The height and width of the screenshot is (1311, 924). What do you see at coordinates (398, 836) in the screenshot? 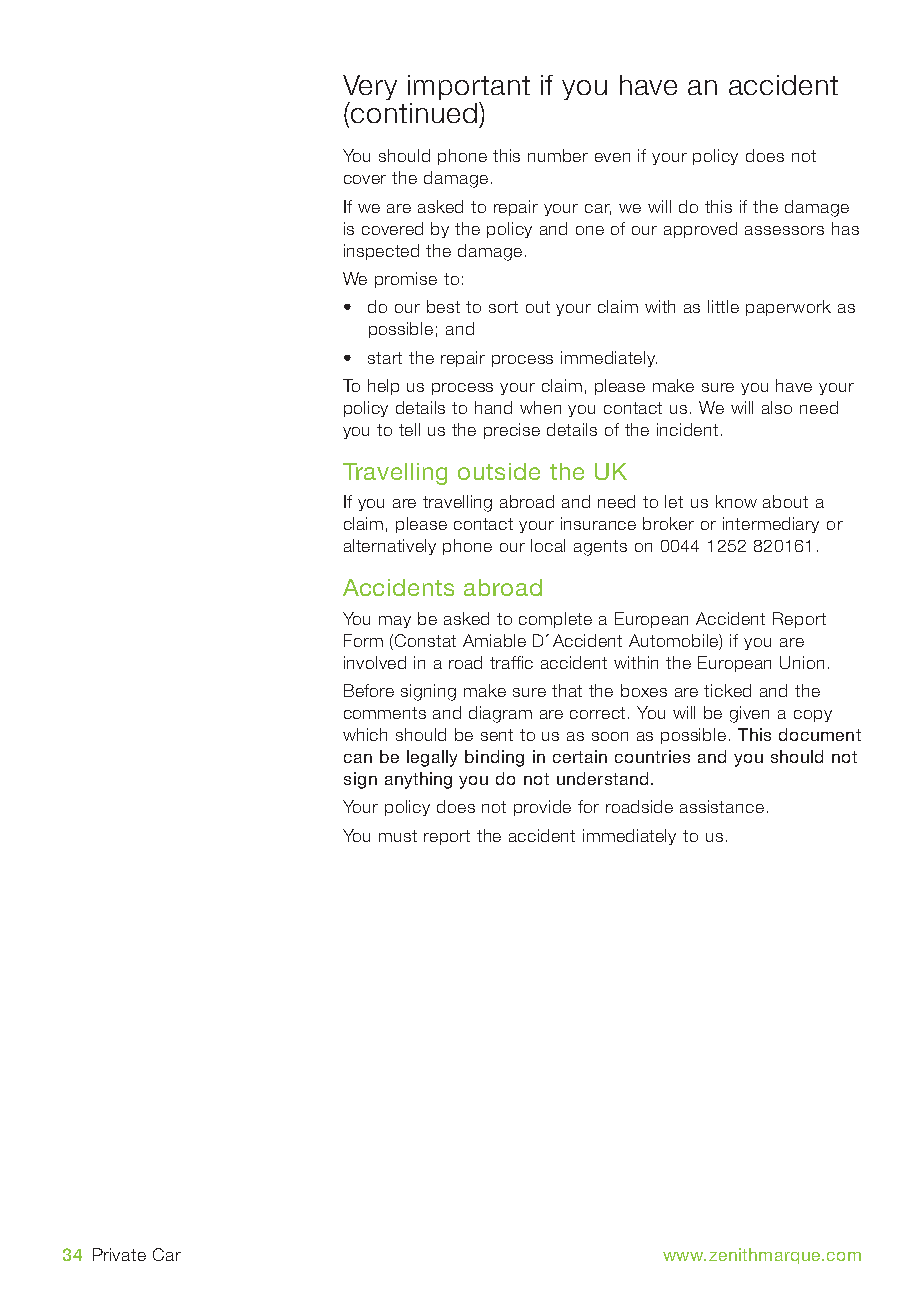
I see `must` at bounding box center [398, 836].
